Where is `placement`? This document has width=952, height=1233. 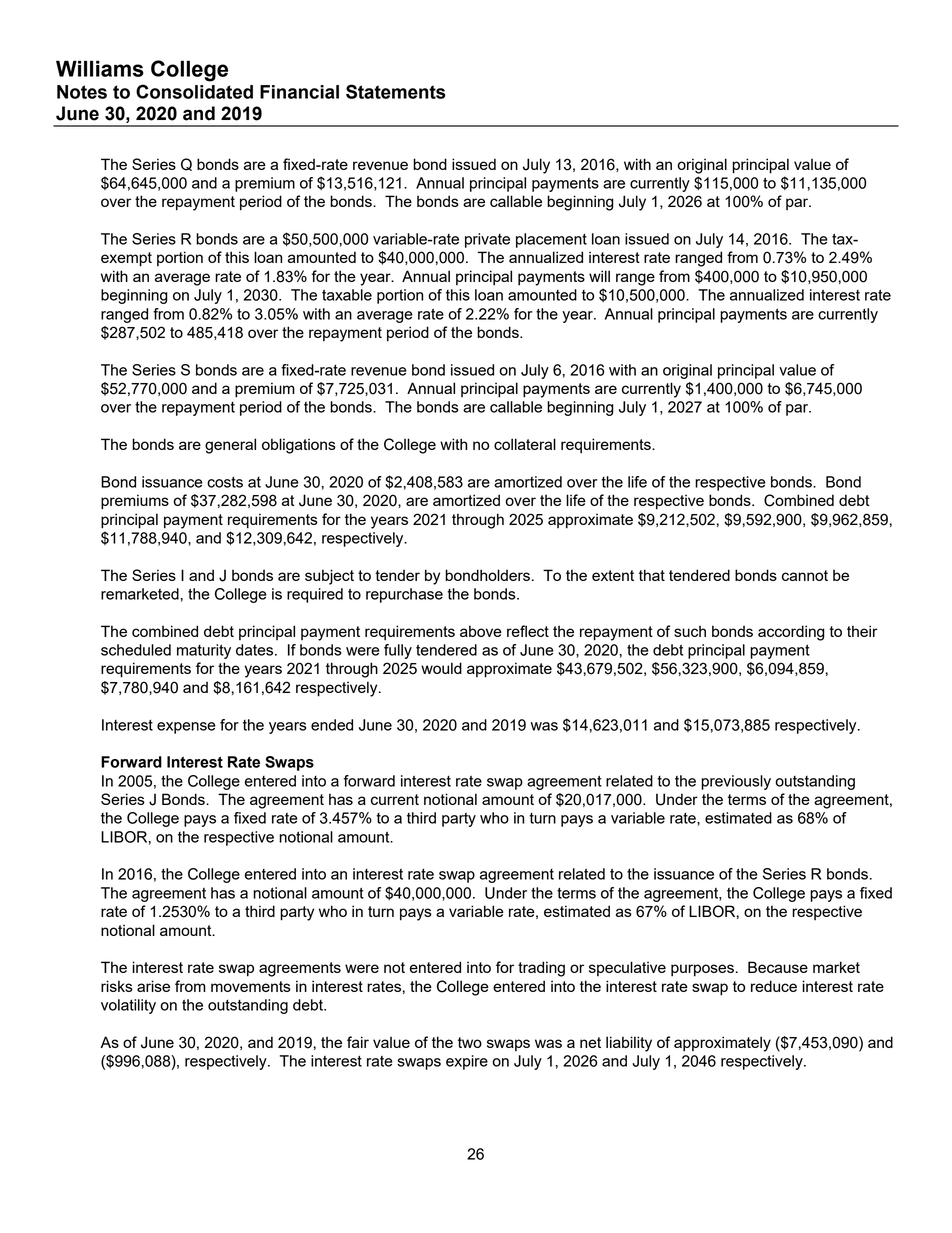
placement is located at coordinates (551, 240).
